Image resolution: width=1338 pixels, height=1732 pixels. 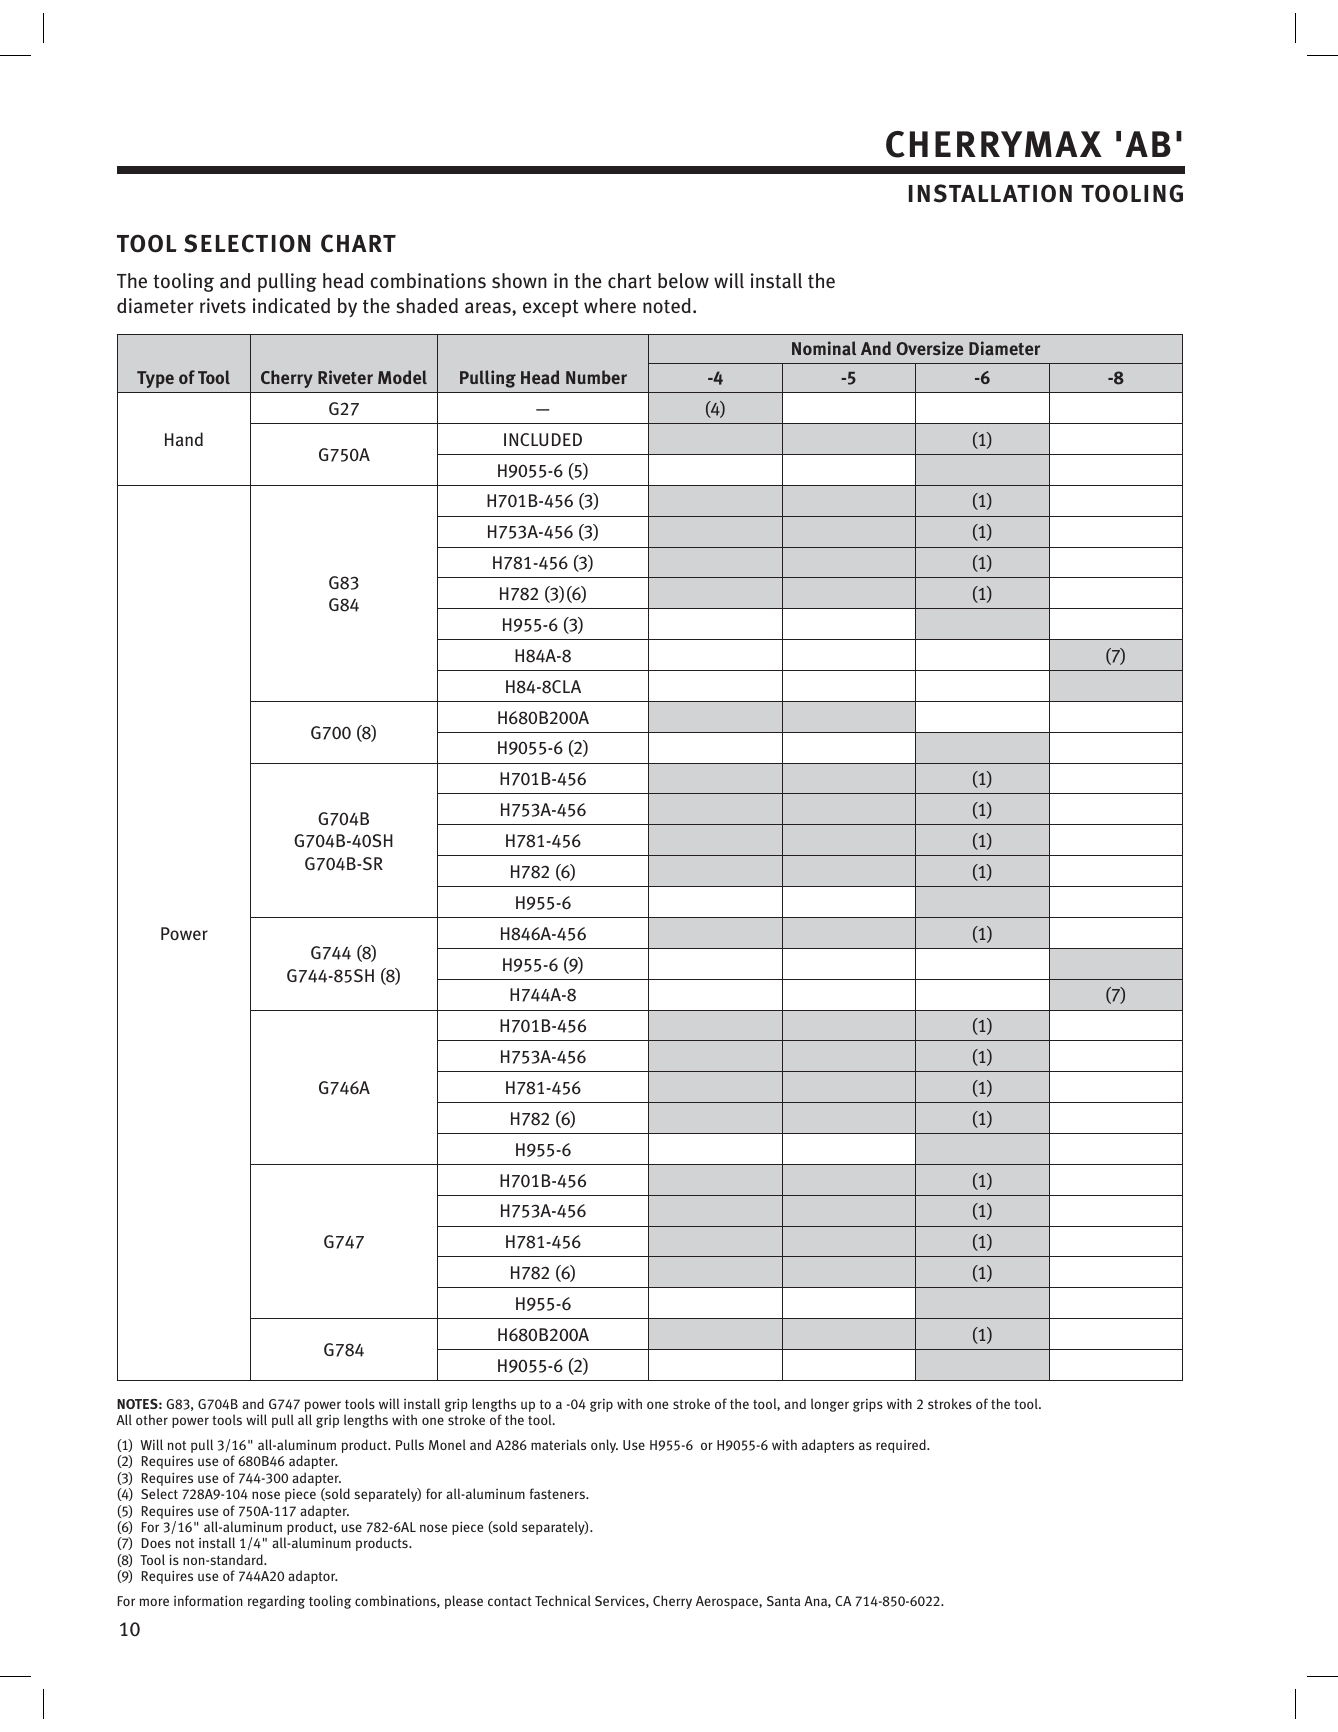 I want to click on longer, so click(x=830, y=1405).
